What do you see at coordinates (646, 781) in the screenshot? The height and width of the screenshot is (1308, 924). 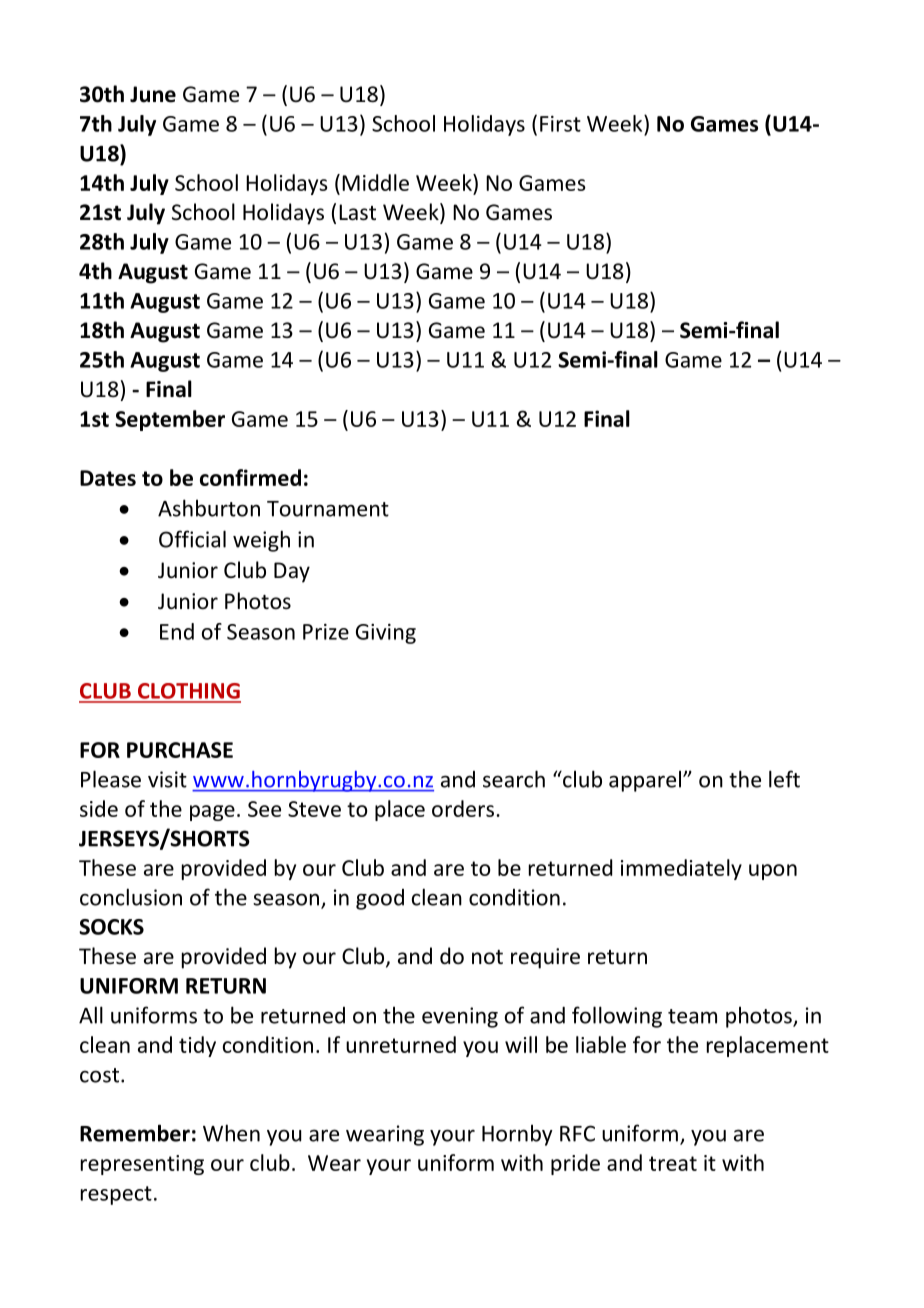 I see `apparel` at bounding box center [646, 781].
